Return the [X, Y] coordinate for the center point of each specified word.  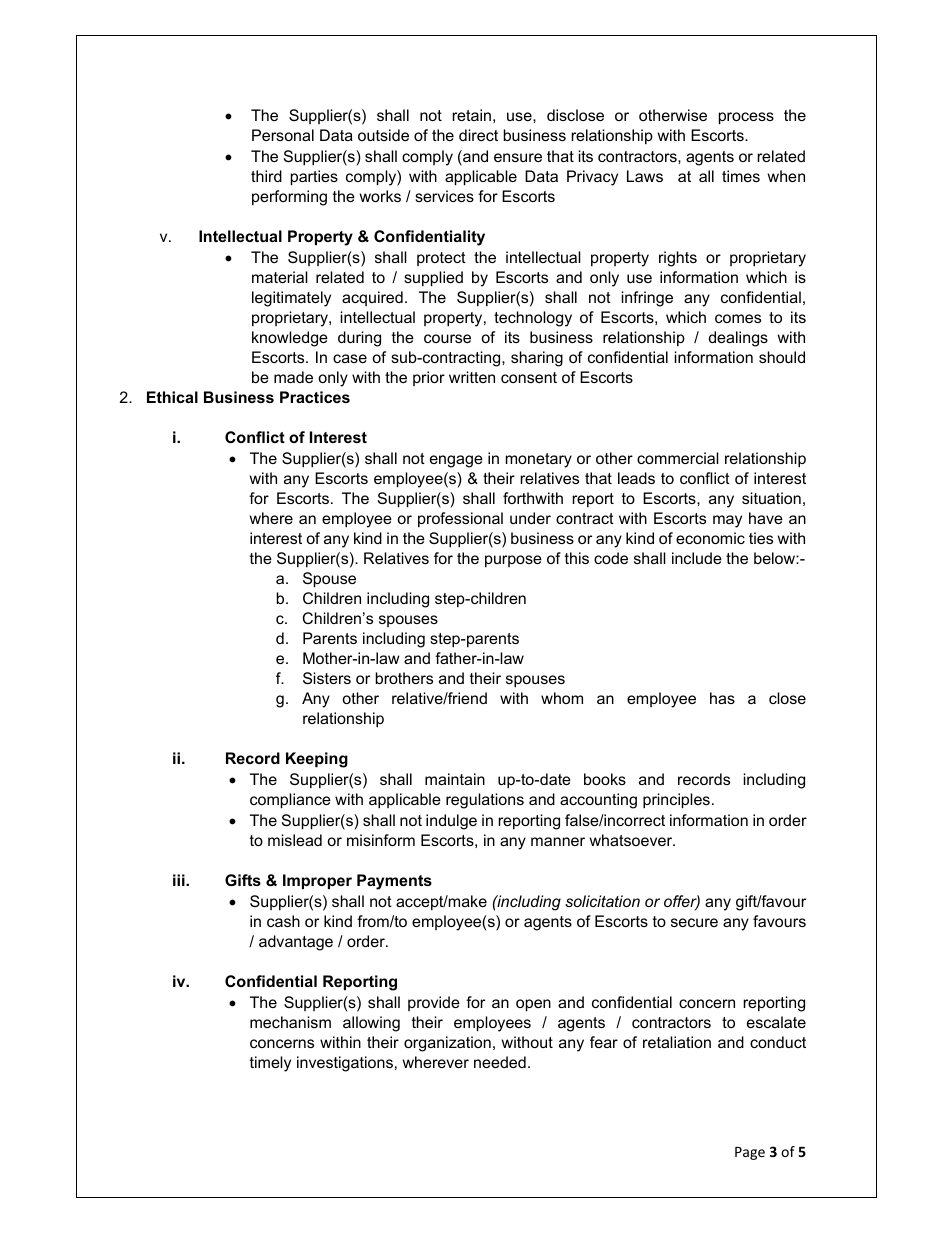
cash [283, 921]
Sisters [327, 678]
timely [270, 1064]
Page [750, 1153]
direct [478, 135]
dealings [738, 339]
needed [500, 1062]
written [472, 377]
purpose [513, 561]
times [741, 176]
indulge [451, 822]
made [293, 377]
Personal [283, 135]
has [722, 698]
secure [694, 922]
